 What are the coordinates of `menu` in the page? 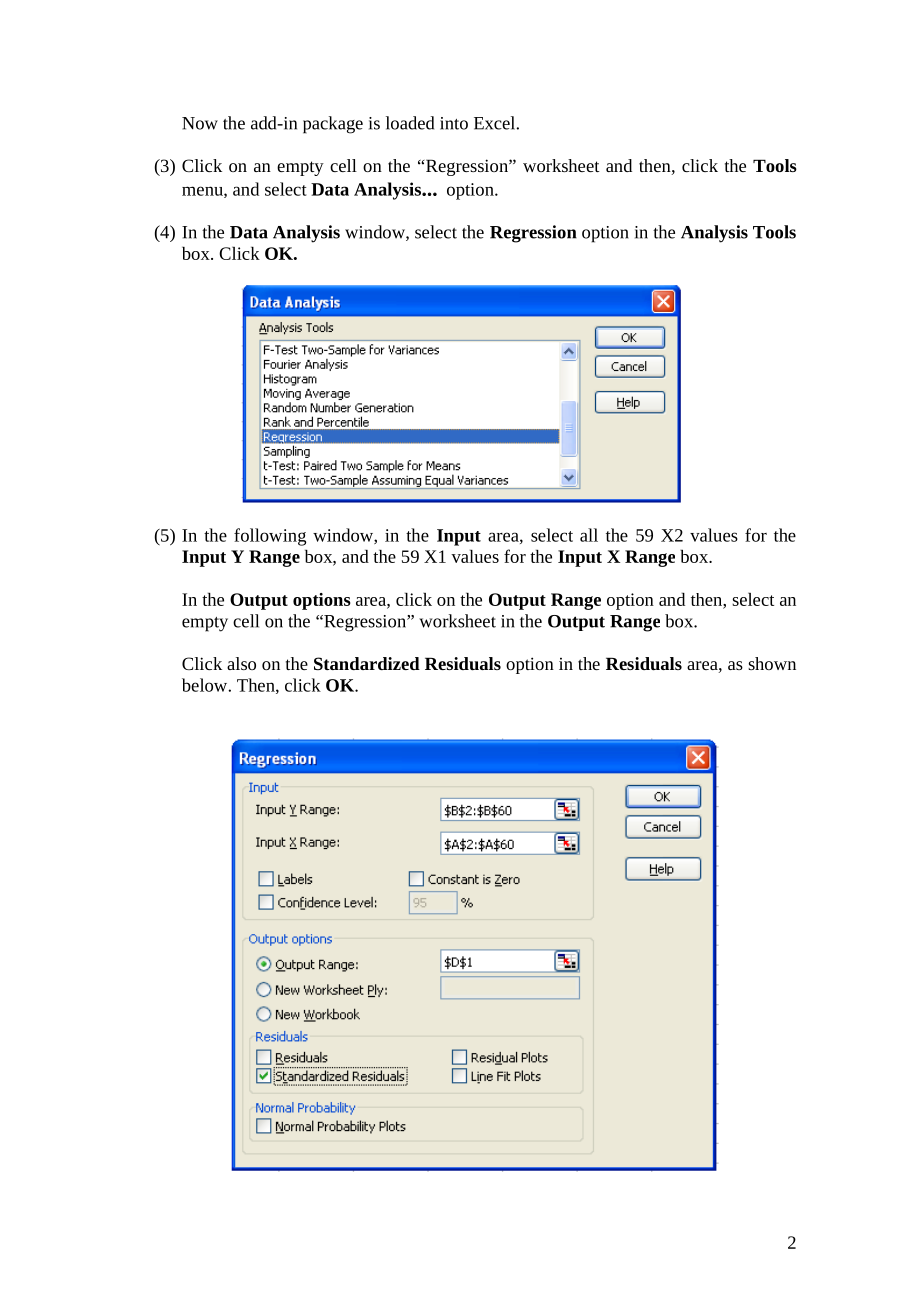 It's located at (203, 192).
